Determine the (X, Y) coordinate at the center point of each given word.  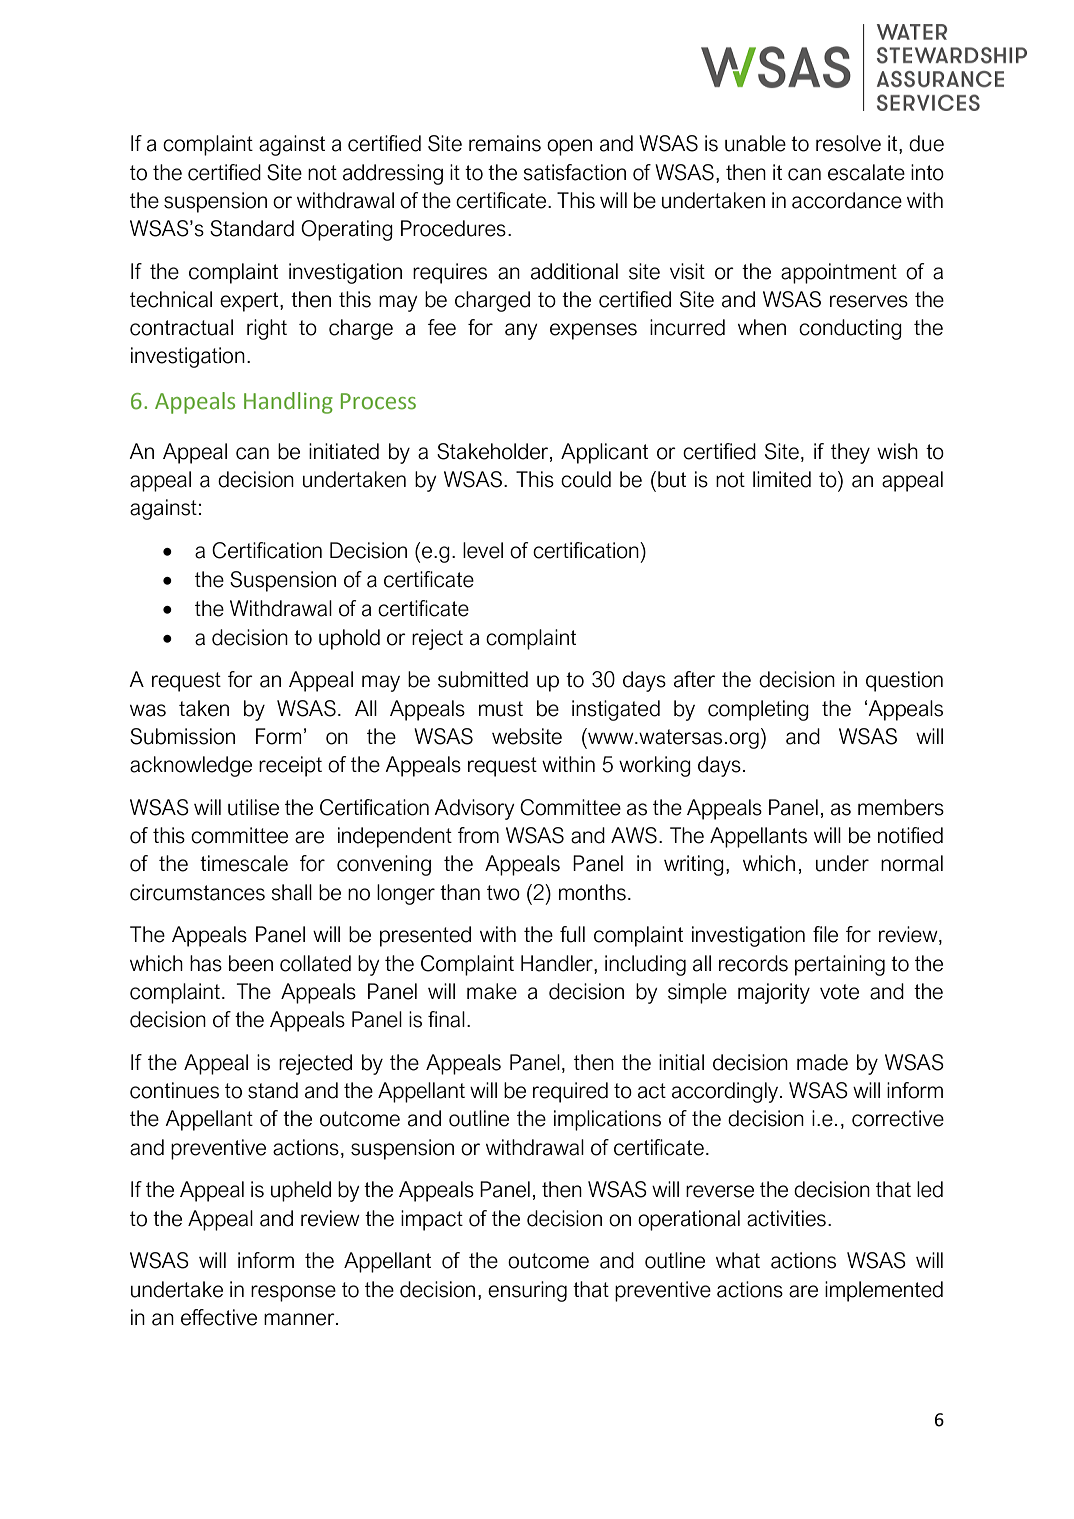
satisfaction (574, 172)
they (850, 453)
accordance (847, 200)
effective (219, 1317)
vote (839, 992)
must (501, 709)
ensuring (527, 1291)
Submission (182, 736)
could (586, 479)
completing (758, 710)
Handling (288, 403)
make (492, 991)
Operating (347, 230)
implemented (884, 1291)
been (251, 963)
